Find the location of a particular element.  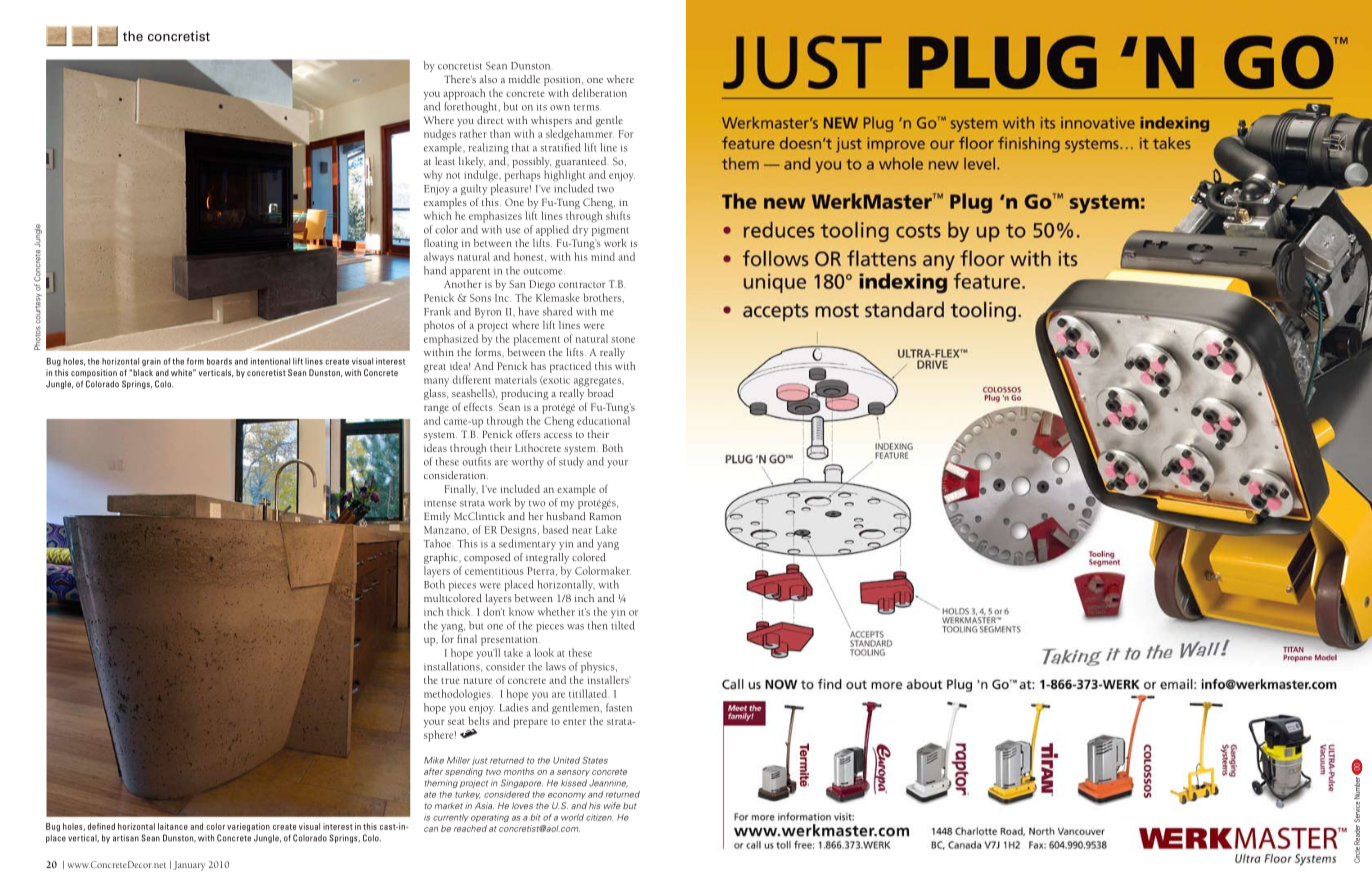

intense is located at coordinates (440, 503).
